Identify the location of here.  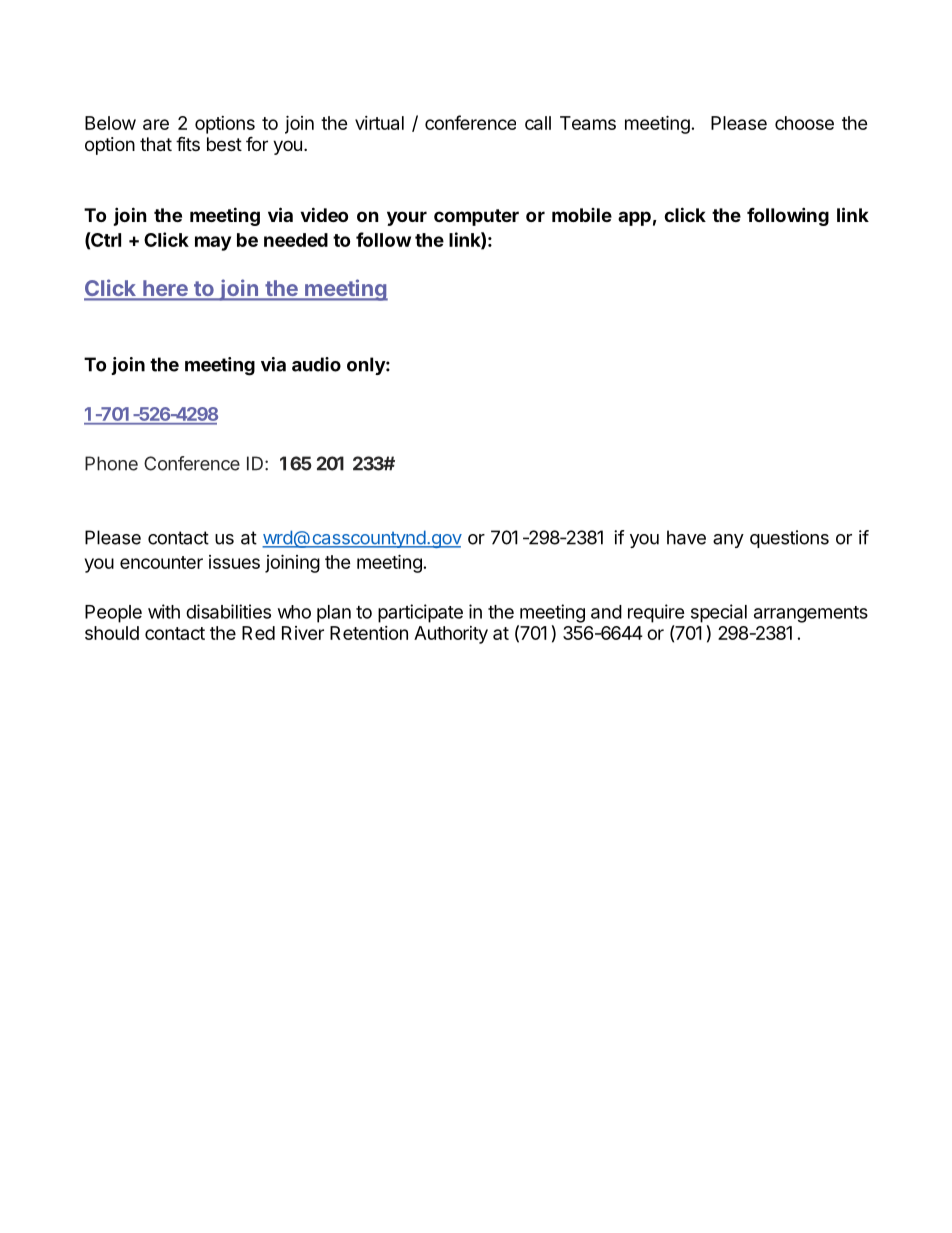
(165, 289).
